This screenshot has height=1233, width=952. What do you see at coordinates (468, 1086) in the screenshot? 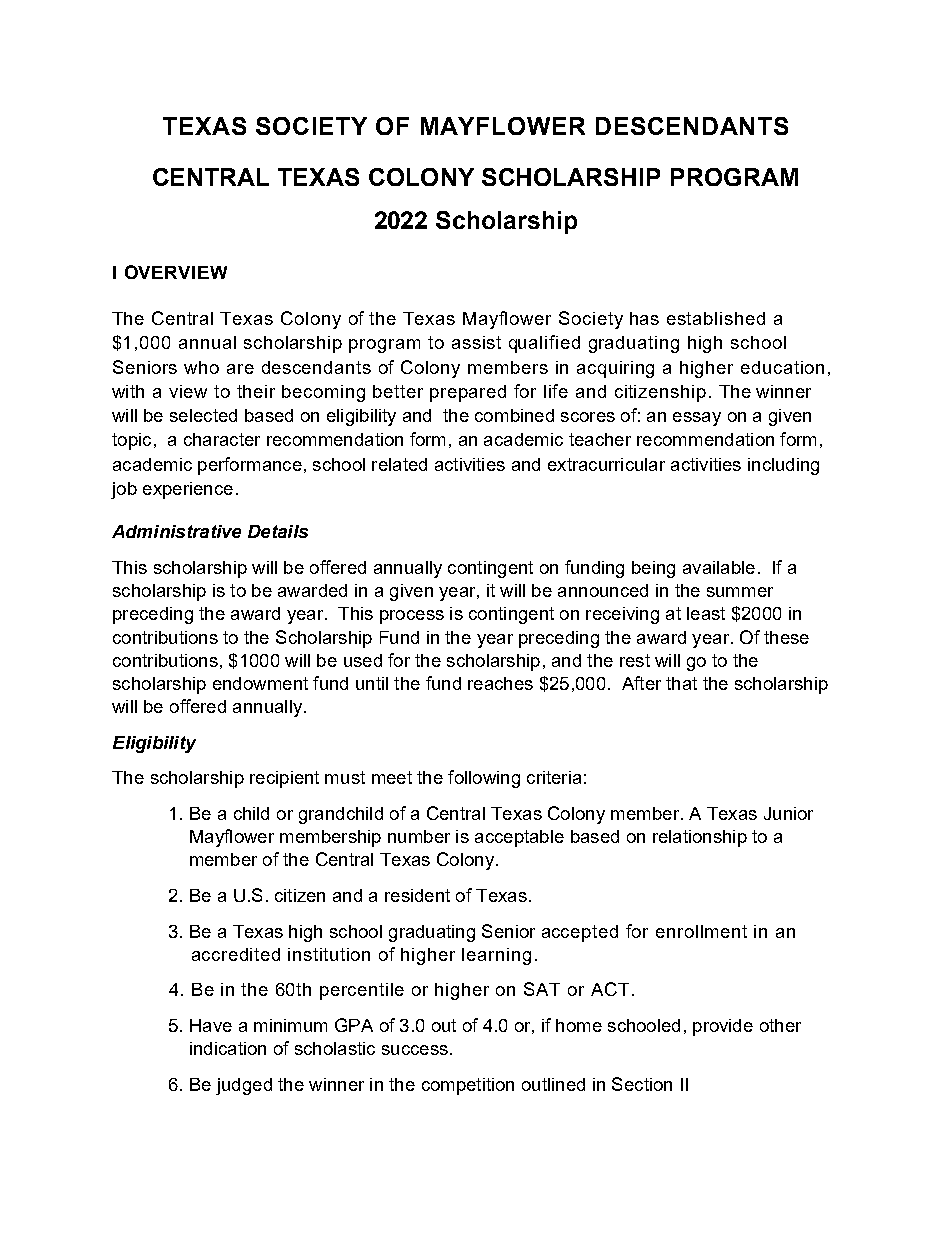
I see `competition` at bounding box center [468, 1086].
